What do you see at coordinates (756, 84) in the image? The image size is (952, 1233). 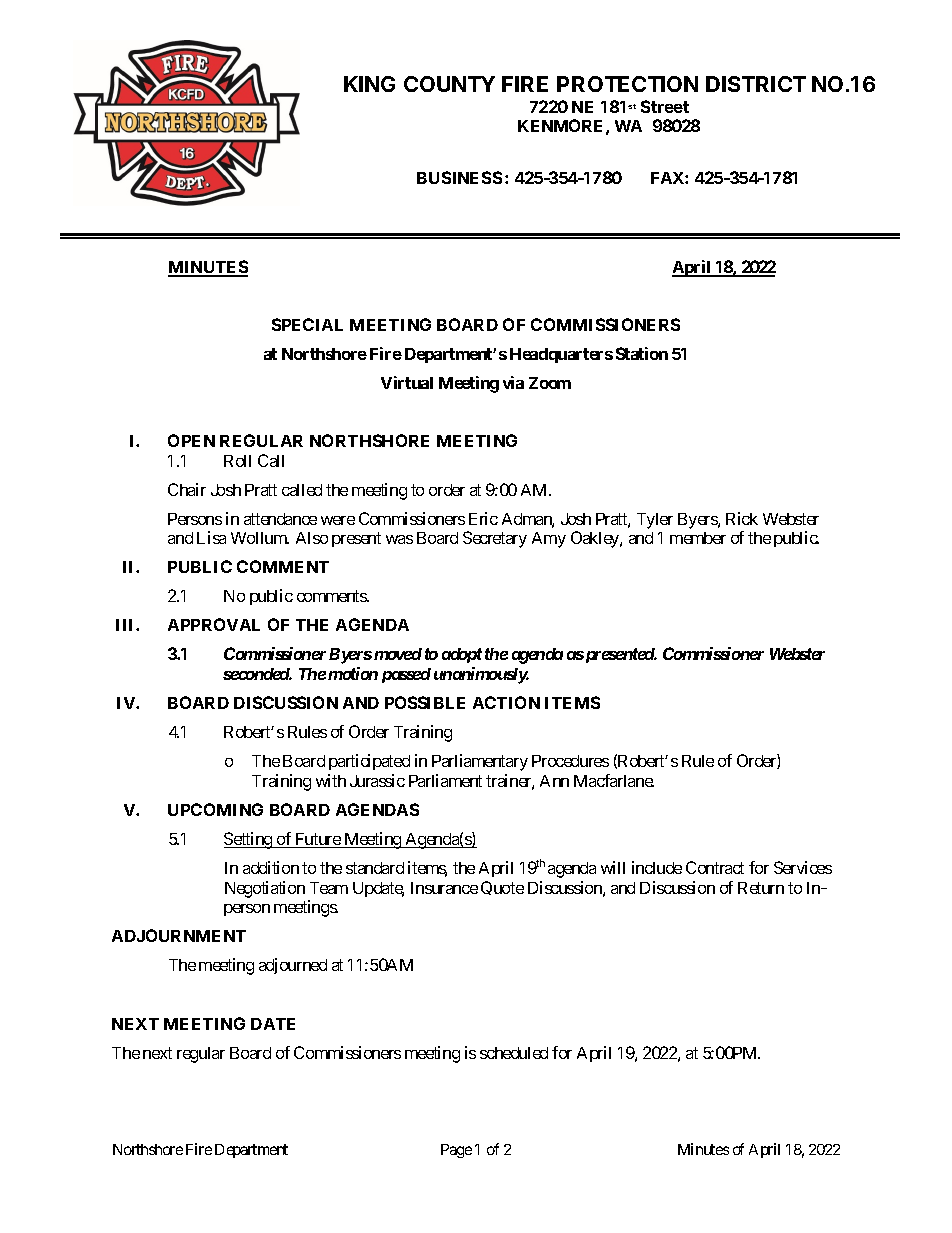 I see `DISTRICT` at bounding box center [756, 84].
